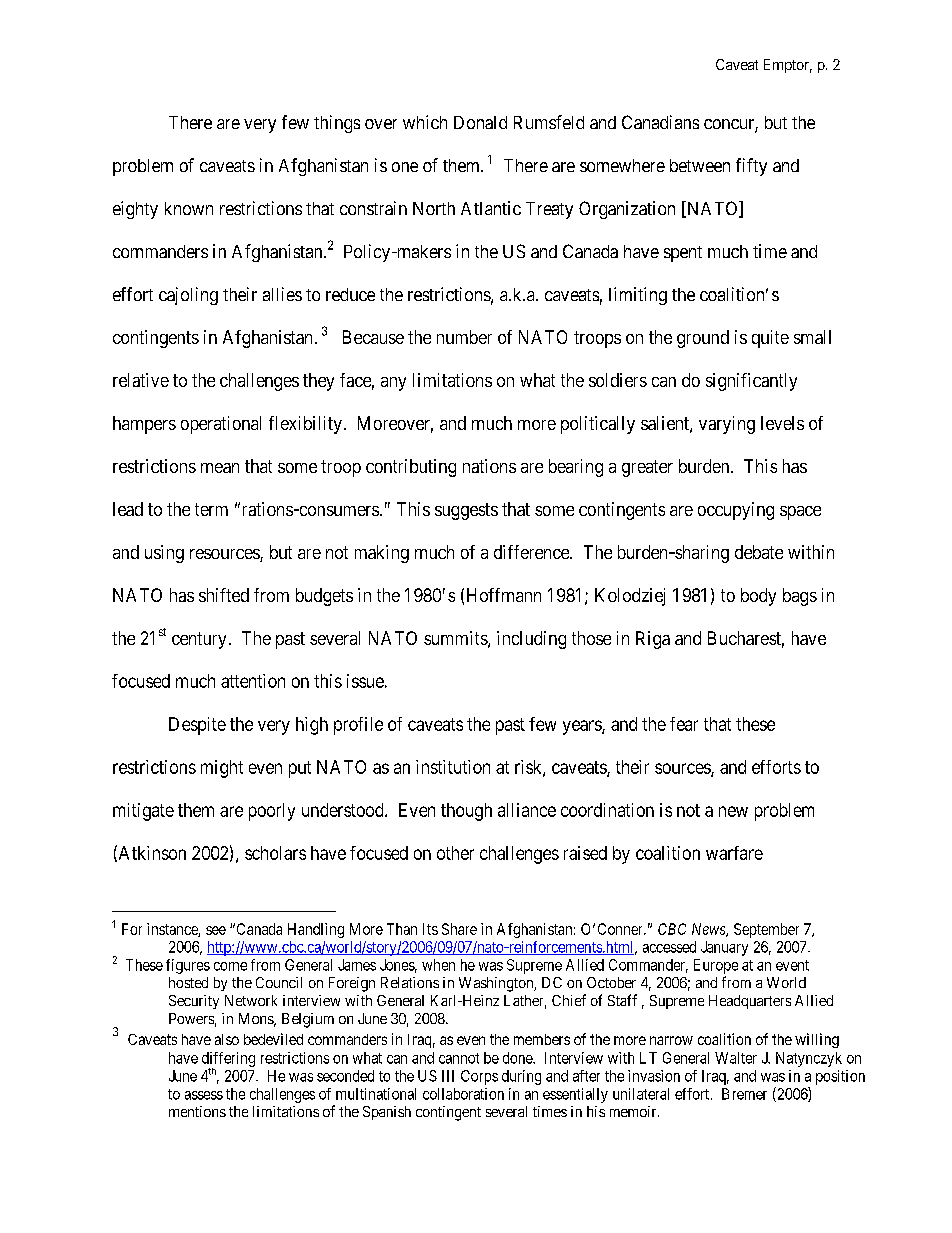 The image size is (952, 1233). Describe the element at coordinates (479, 1077) in the screenshot. I see `Corps` at that location.
